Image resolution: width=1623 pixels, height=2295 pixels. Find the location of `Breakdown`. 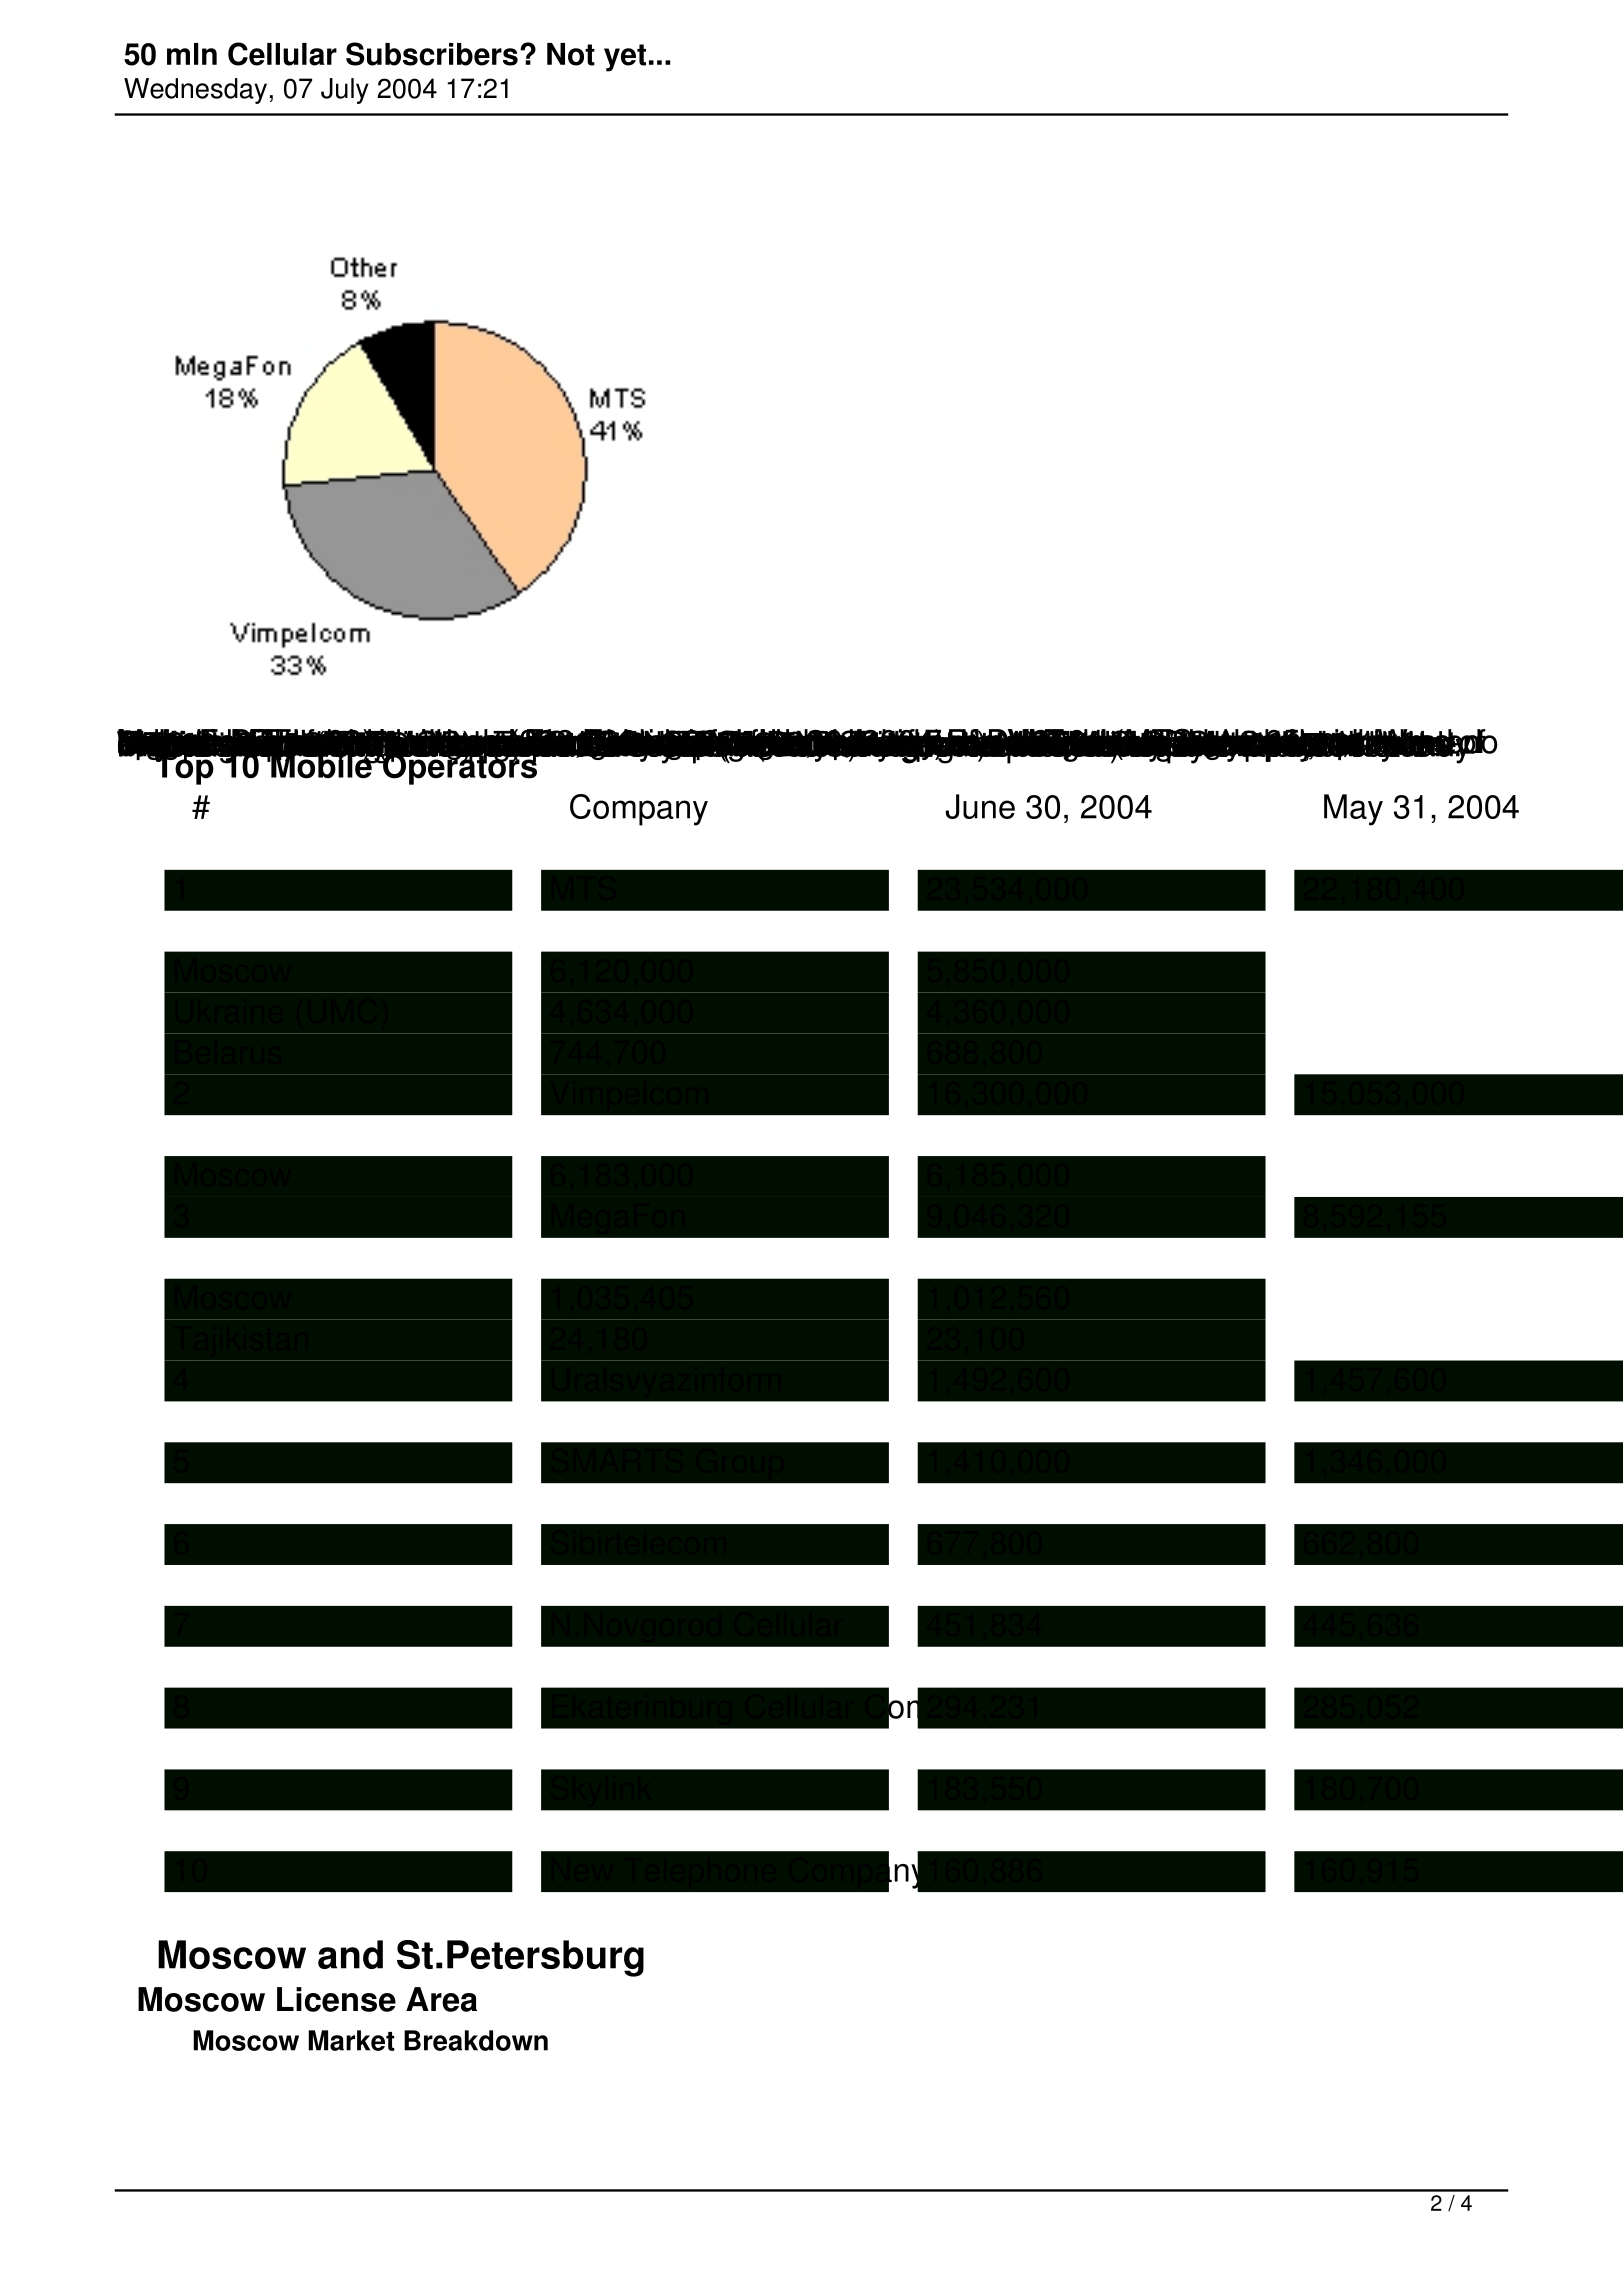

Breakdown is located at coordinates (476, 2040).
